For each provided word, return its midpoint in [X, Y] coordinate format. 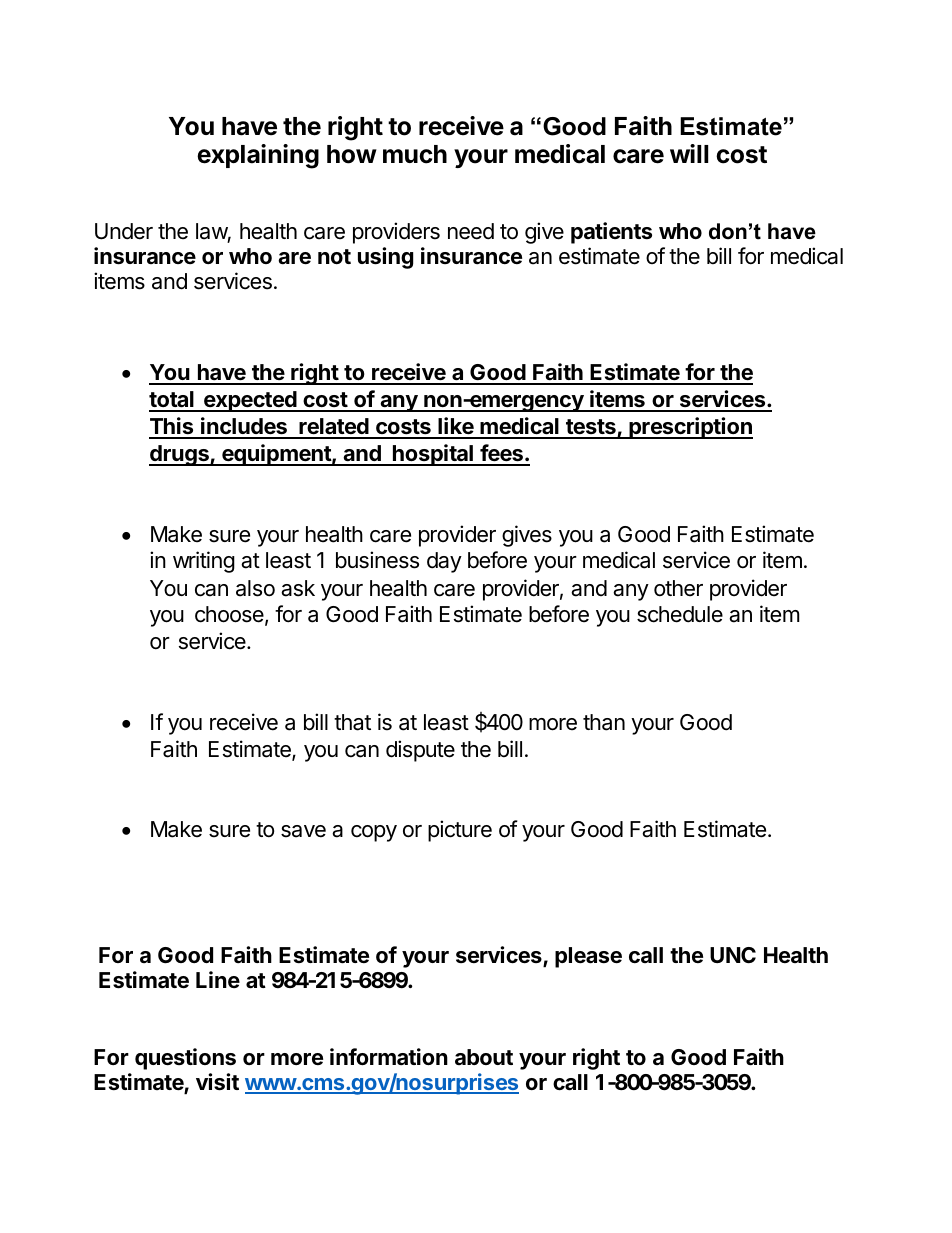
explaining [258, 156]
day [444, 562]
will [689, 153]
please [588, 957]
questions [185, 1059]
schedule [680, 614]
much [415, 154]
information [389, 1057]
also [255, 588]
